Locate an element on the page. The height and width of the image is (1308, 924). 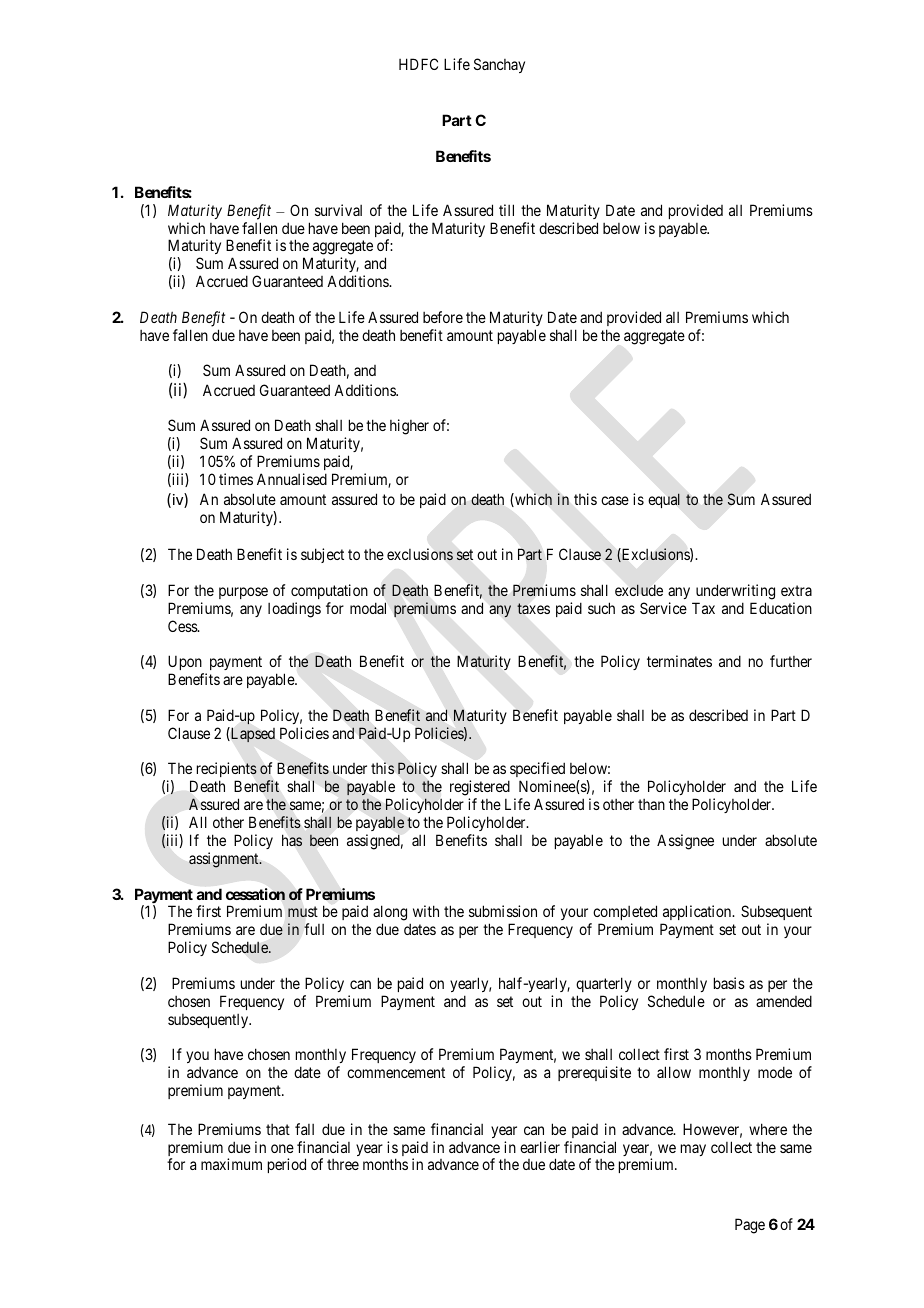
full is located at coordinates (314, 929).
